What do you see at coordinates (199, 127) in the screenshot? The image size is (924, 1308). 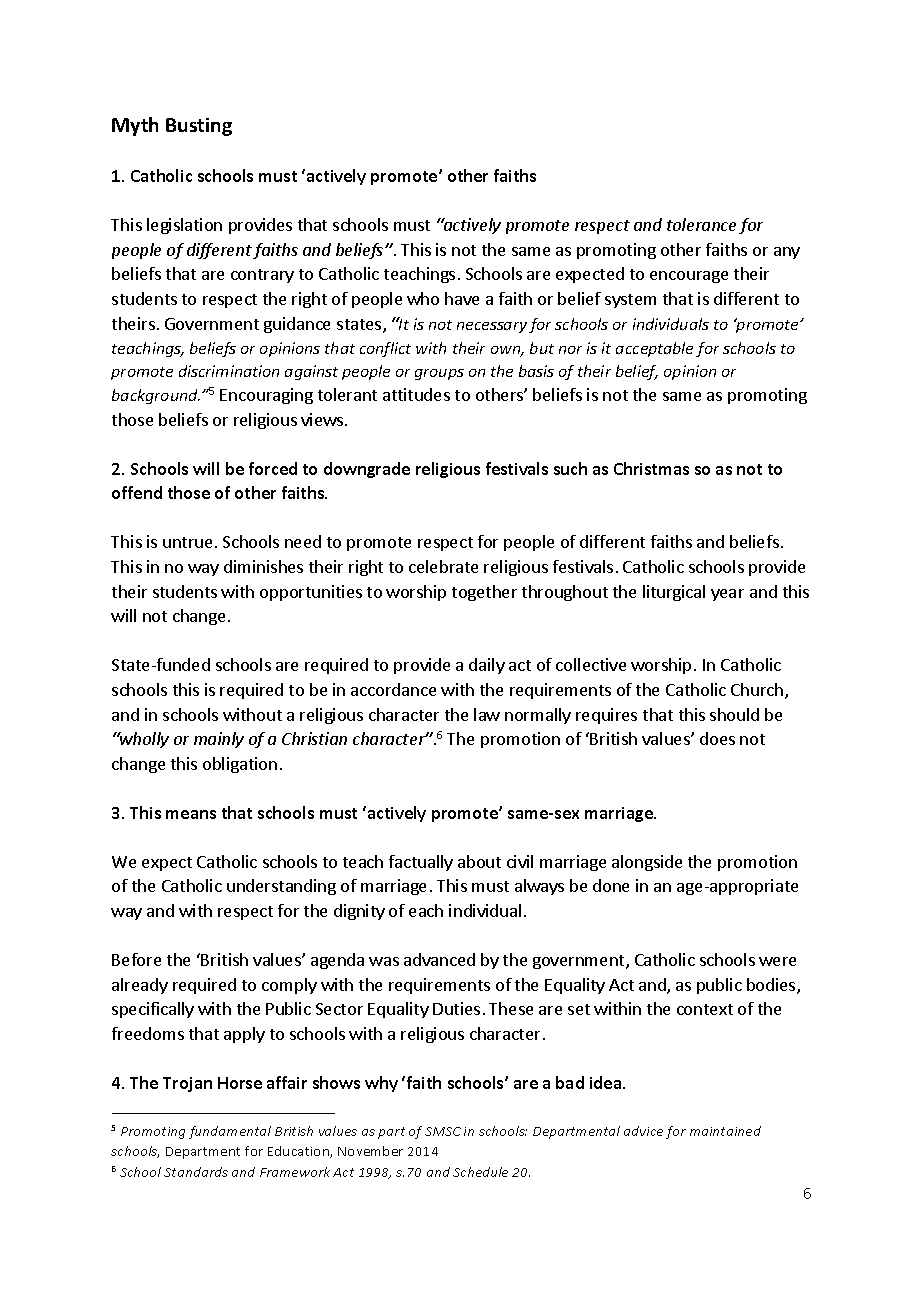 I see `Busting` at bounding box center [199, 127].
